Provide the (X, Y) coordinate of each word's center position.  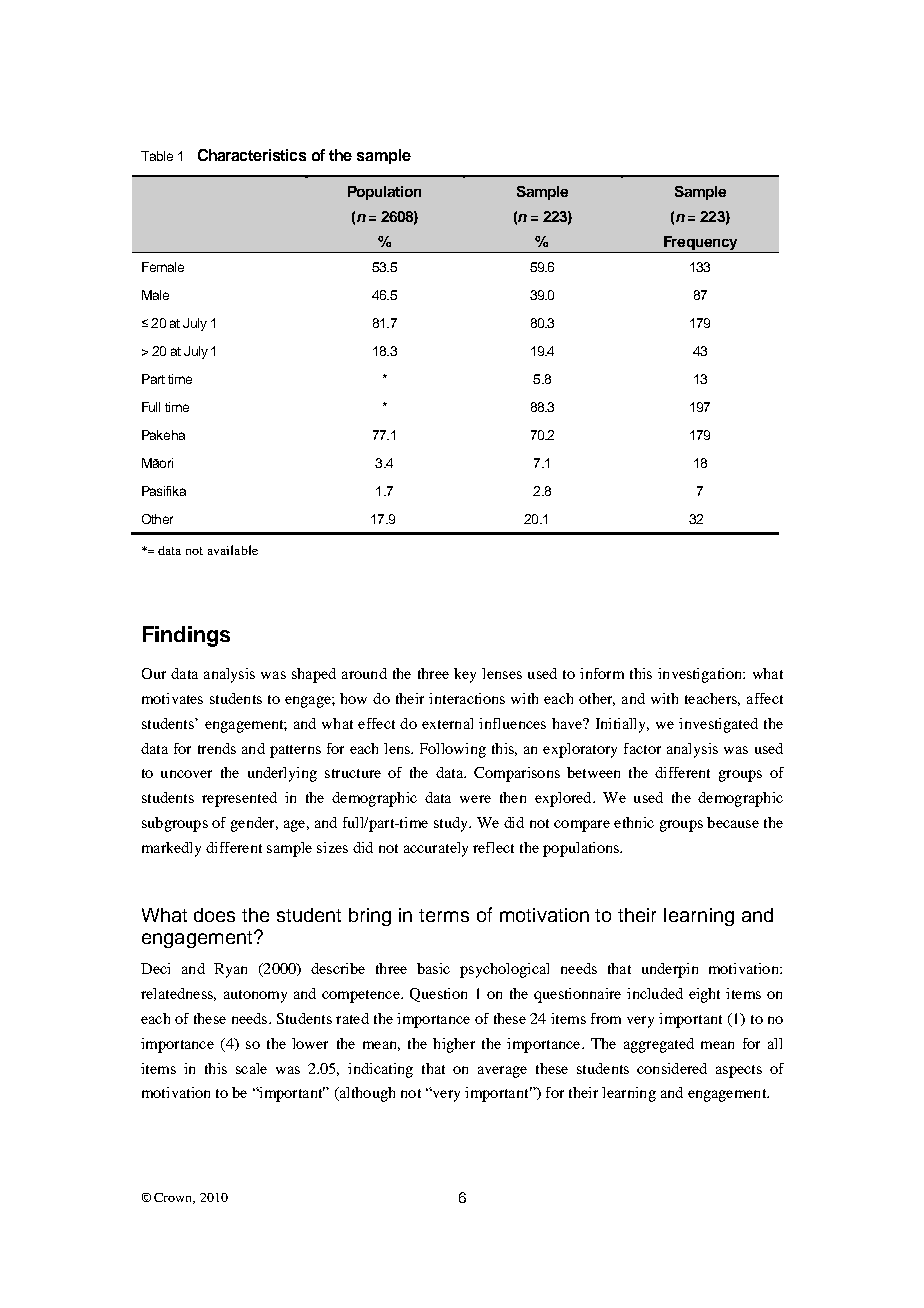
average (502, 1072)
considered (672, 1068)
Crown (174, 1198)
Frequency (701, 244)
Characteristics (252, 155)
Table (157, 156)
